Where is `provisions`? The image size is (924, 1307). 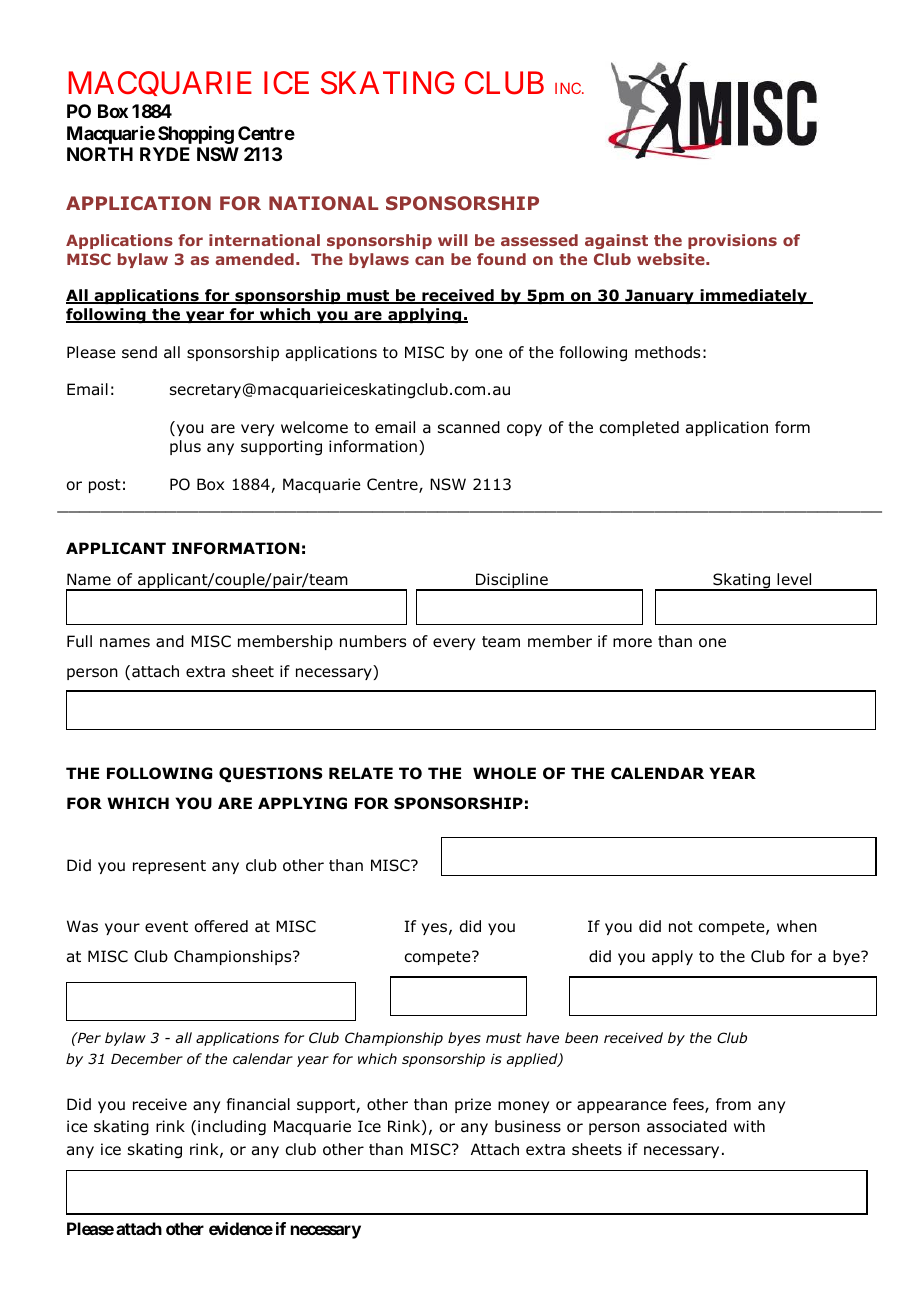 provisions is located at coordinates (732, 241).
